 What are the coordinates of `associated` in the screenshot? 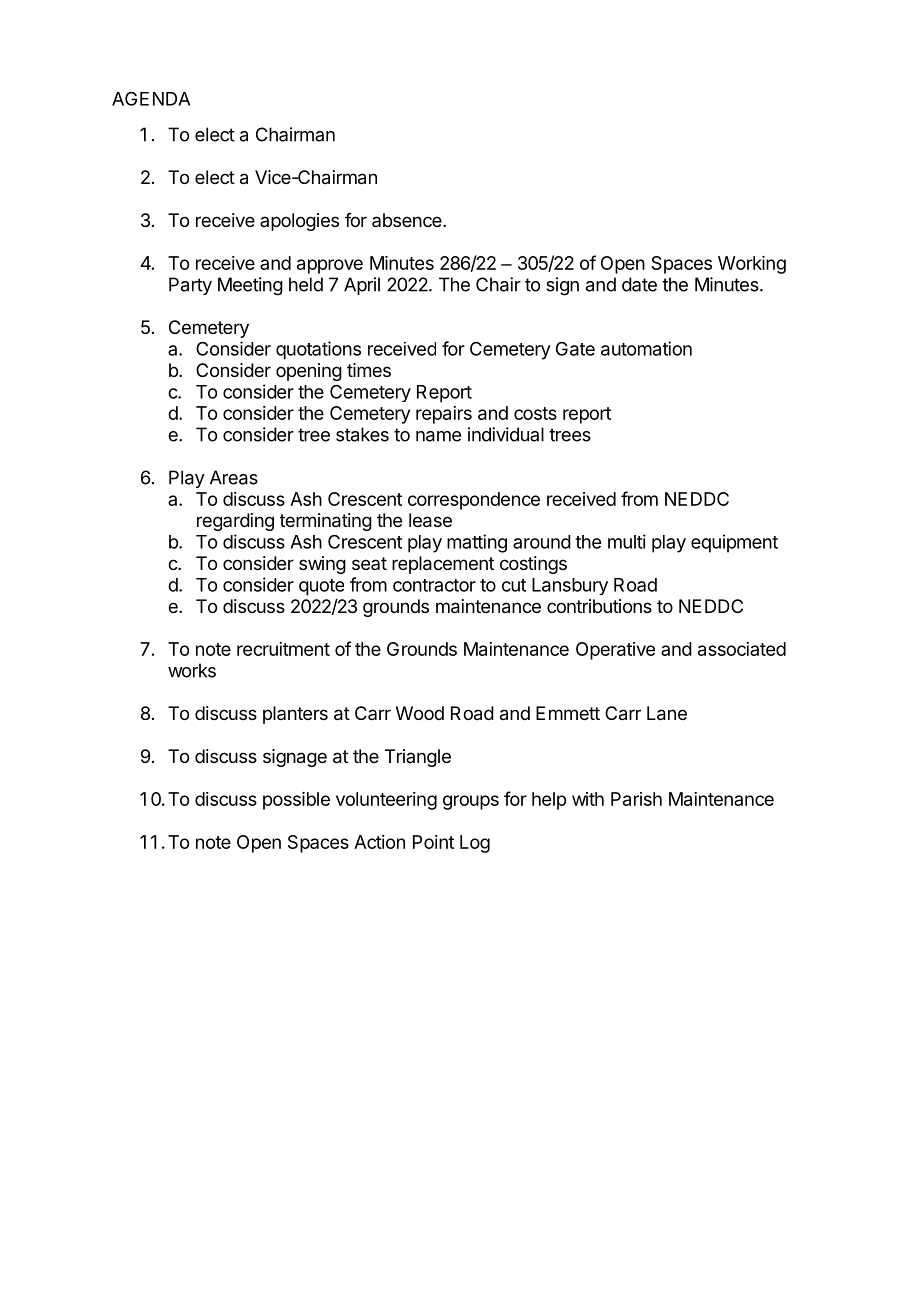 It's located at (742, 649).
